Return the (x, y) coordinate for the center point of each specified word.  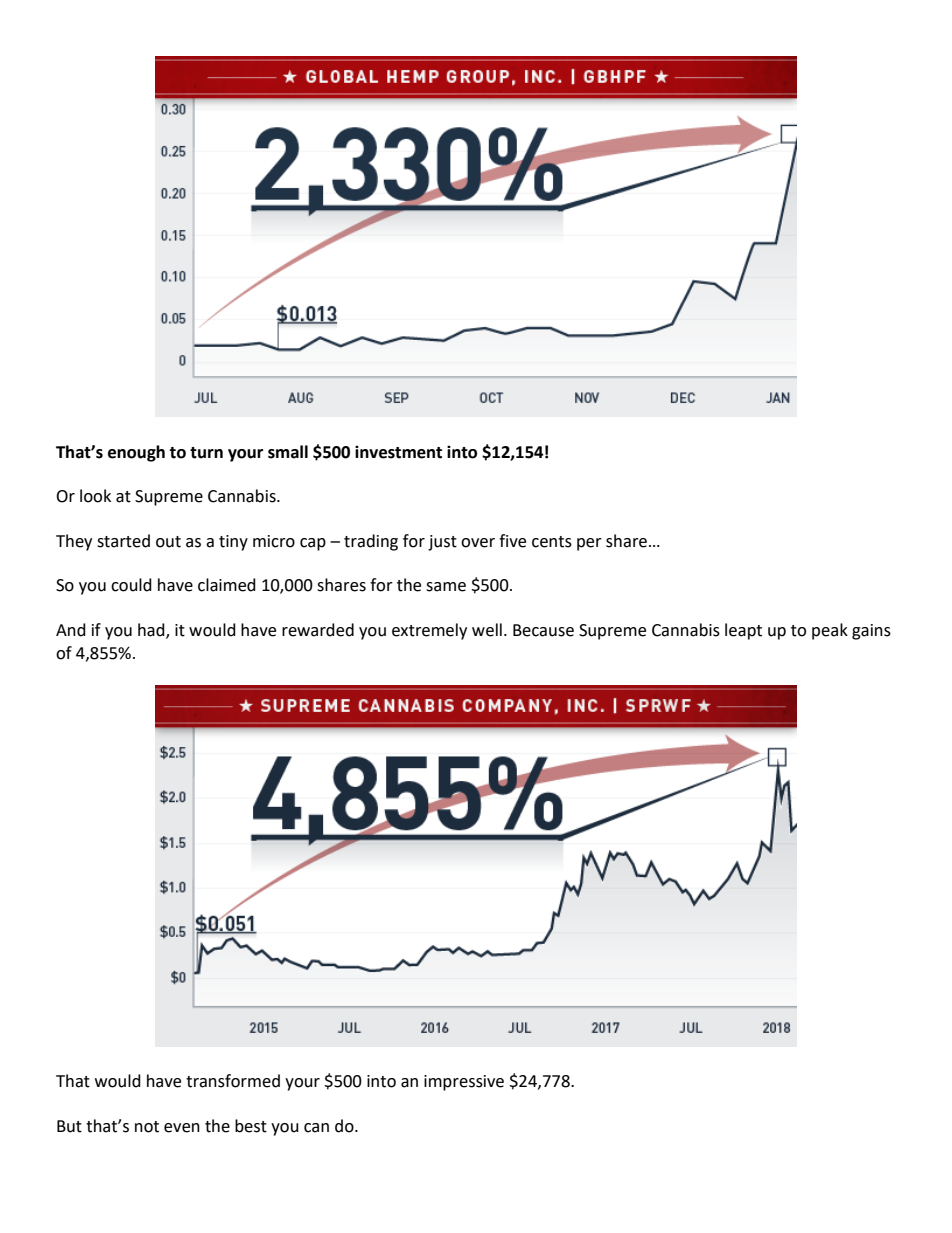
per (589, 544)
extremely (429, 631)
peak (830, 631)
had (152, 631)
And (71, 630)
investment (398, 452)
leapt (743, 631)
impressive (464, 1083)
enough (136, 453)
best (251, 1126)
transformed (233, 1081)
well (487, 630)
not (147, 1127)
